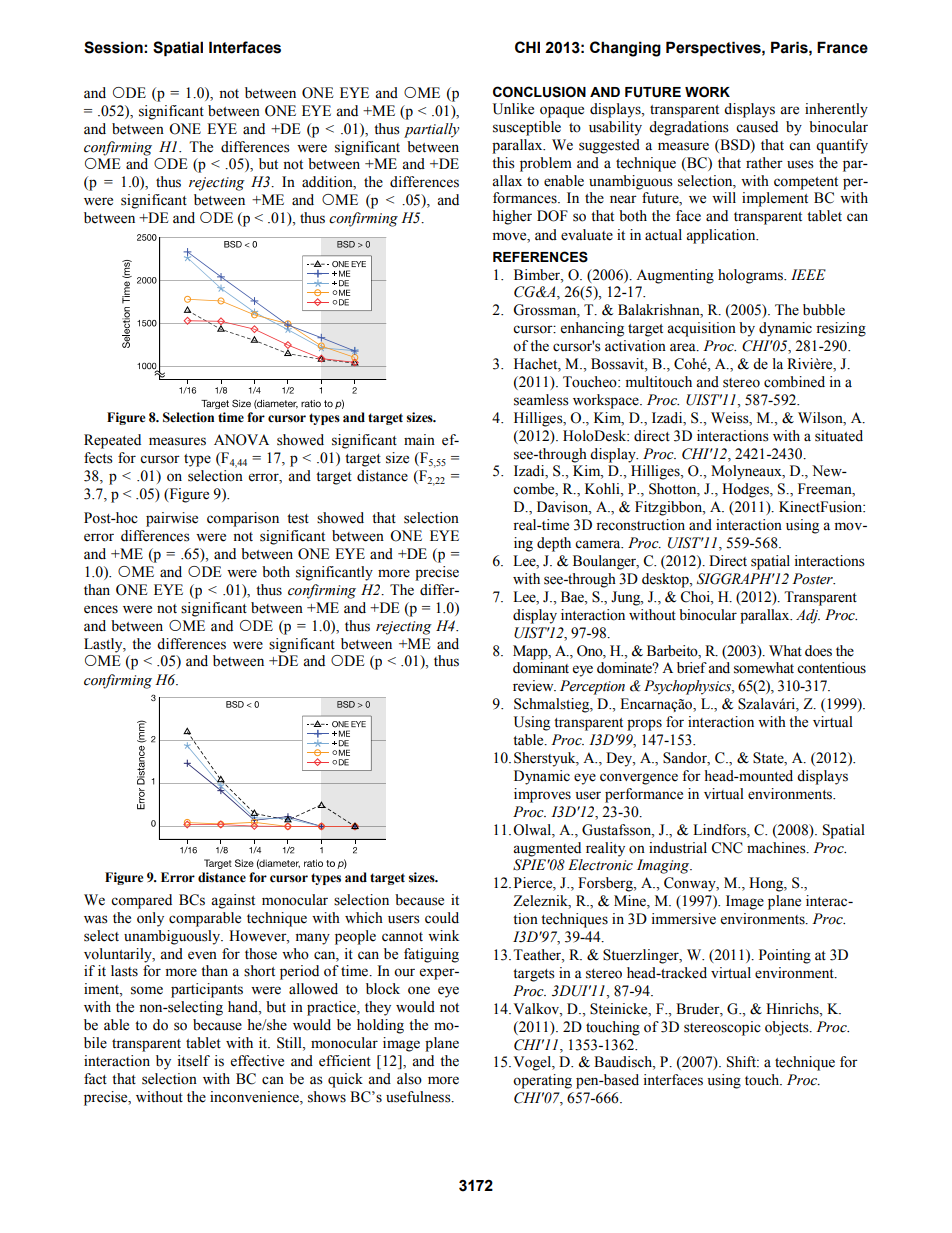 The height and width of the document is (1233, 952). What do you see at coordinates (777, 848) in the document?
I see `machines` at bounding box center [777, 848].
